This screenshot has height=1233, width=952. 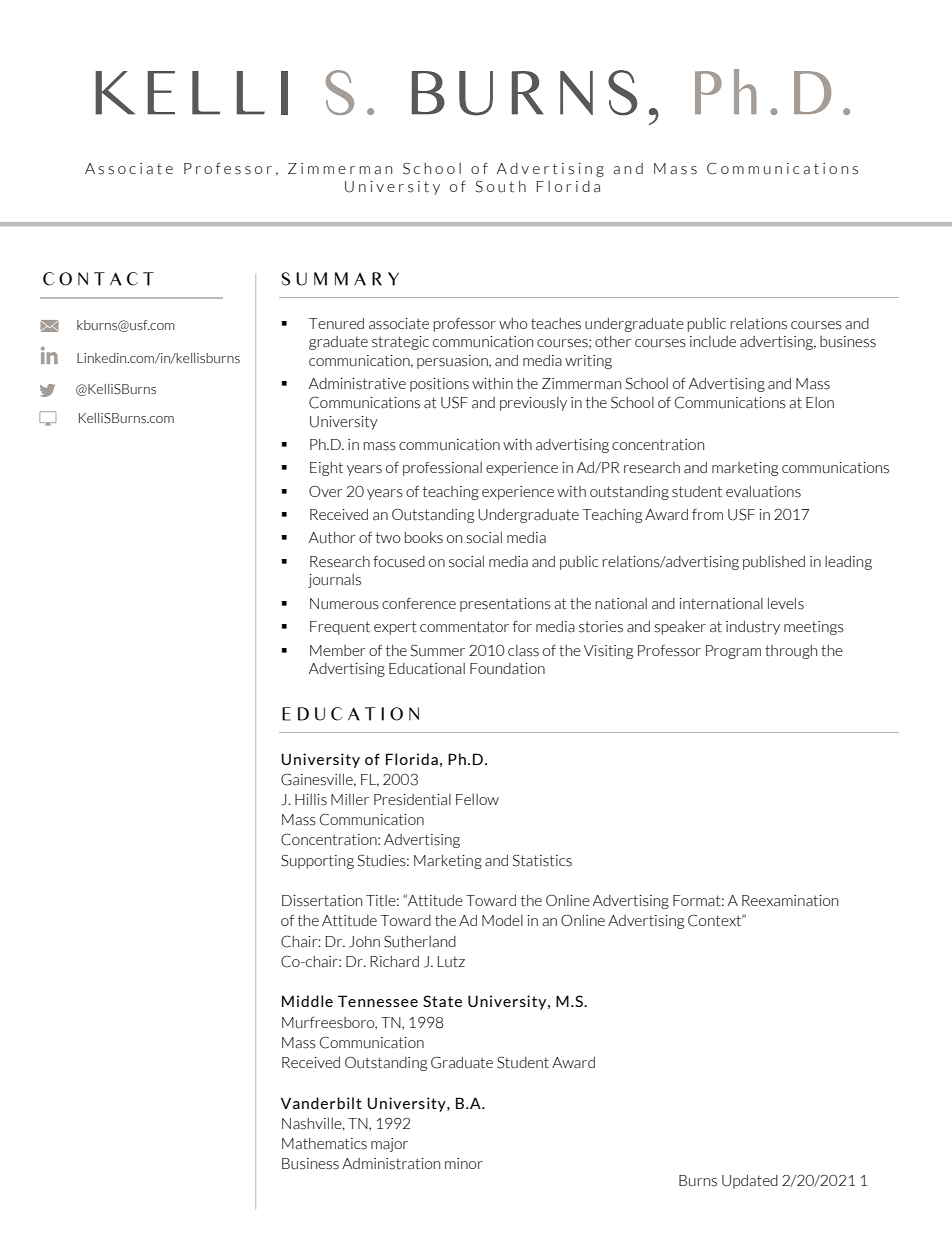 I want to click on Statistics, so click(x=542, y=860).
